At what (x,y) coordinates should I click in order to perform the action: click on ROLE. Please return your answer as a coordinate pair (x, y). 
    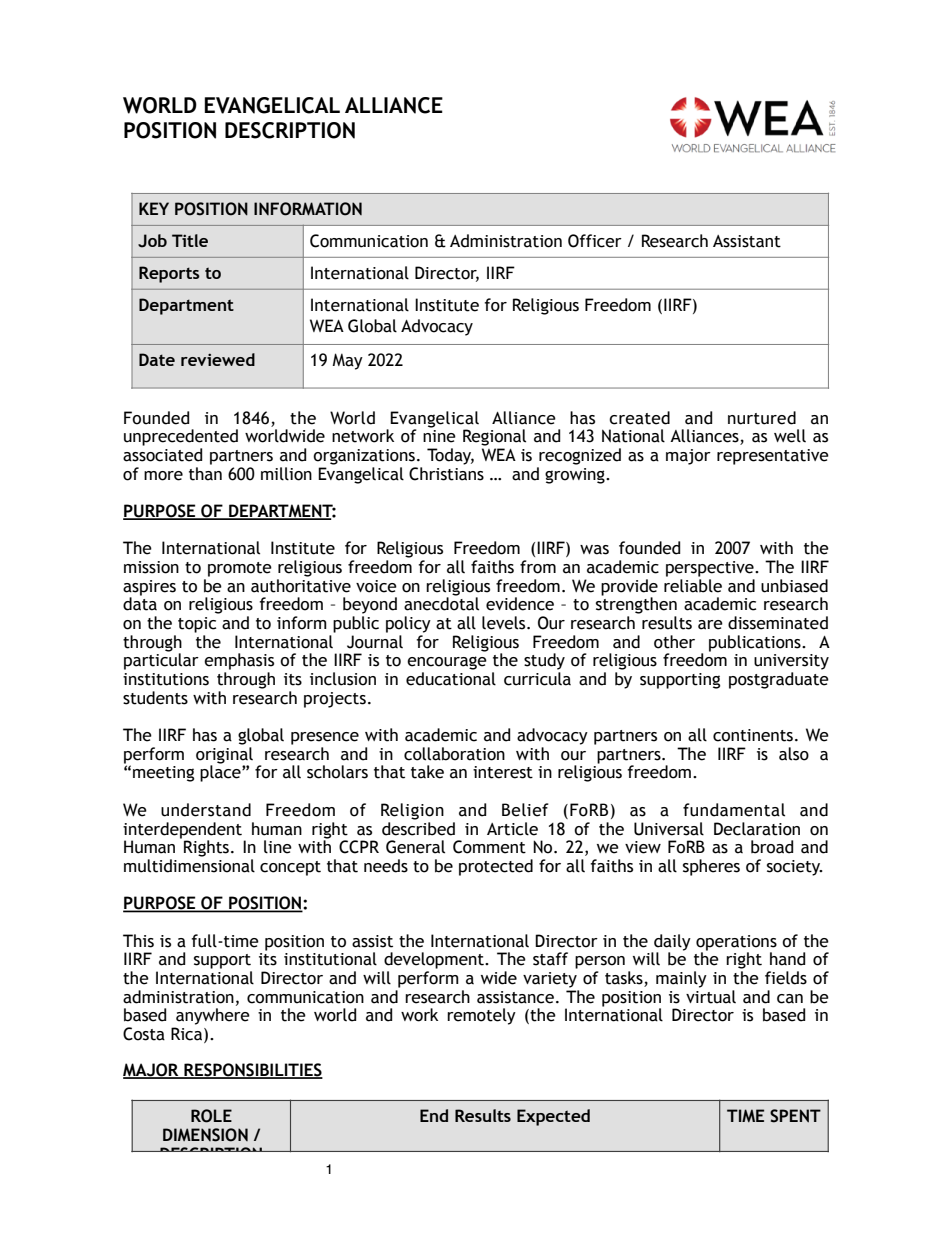
    Looking at the image, I should click on (211, 1116).
